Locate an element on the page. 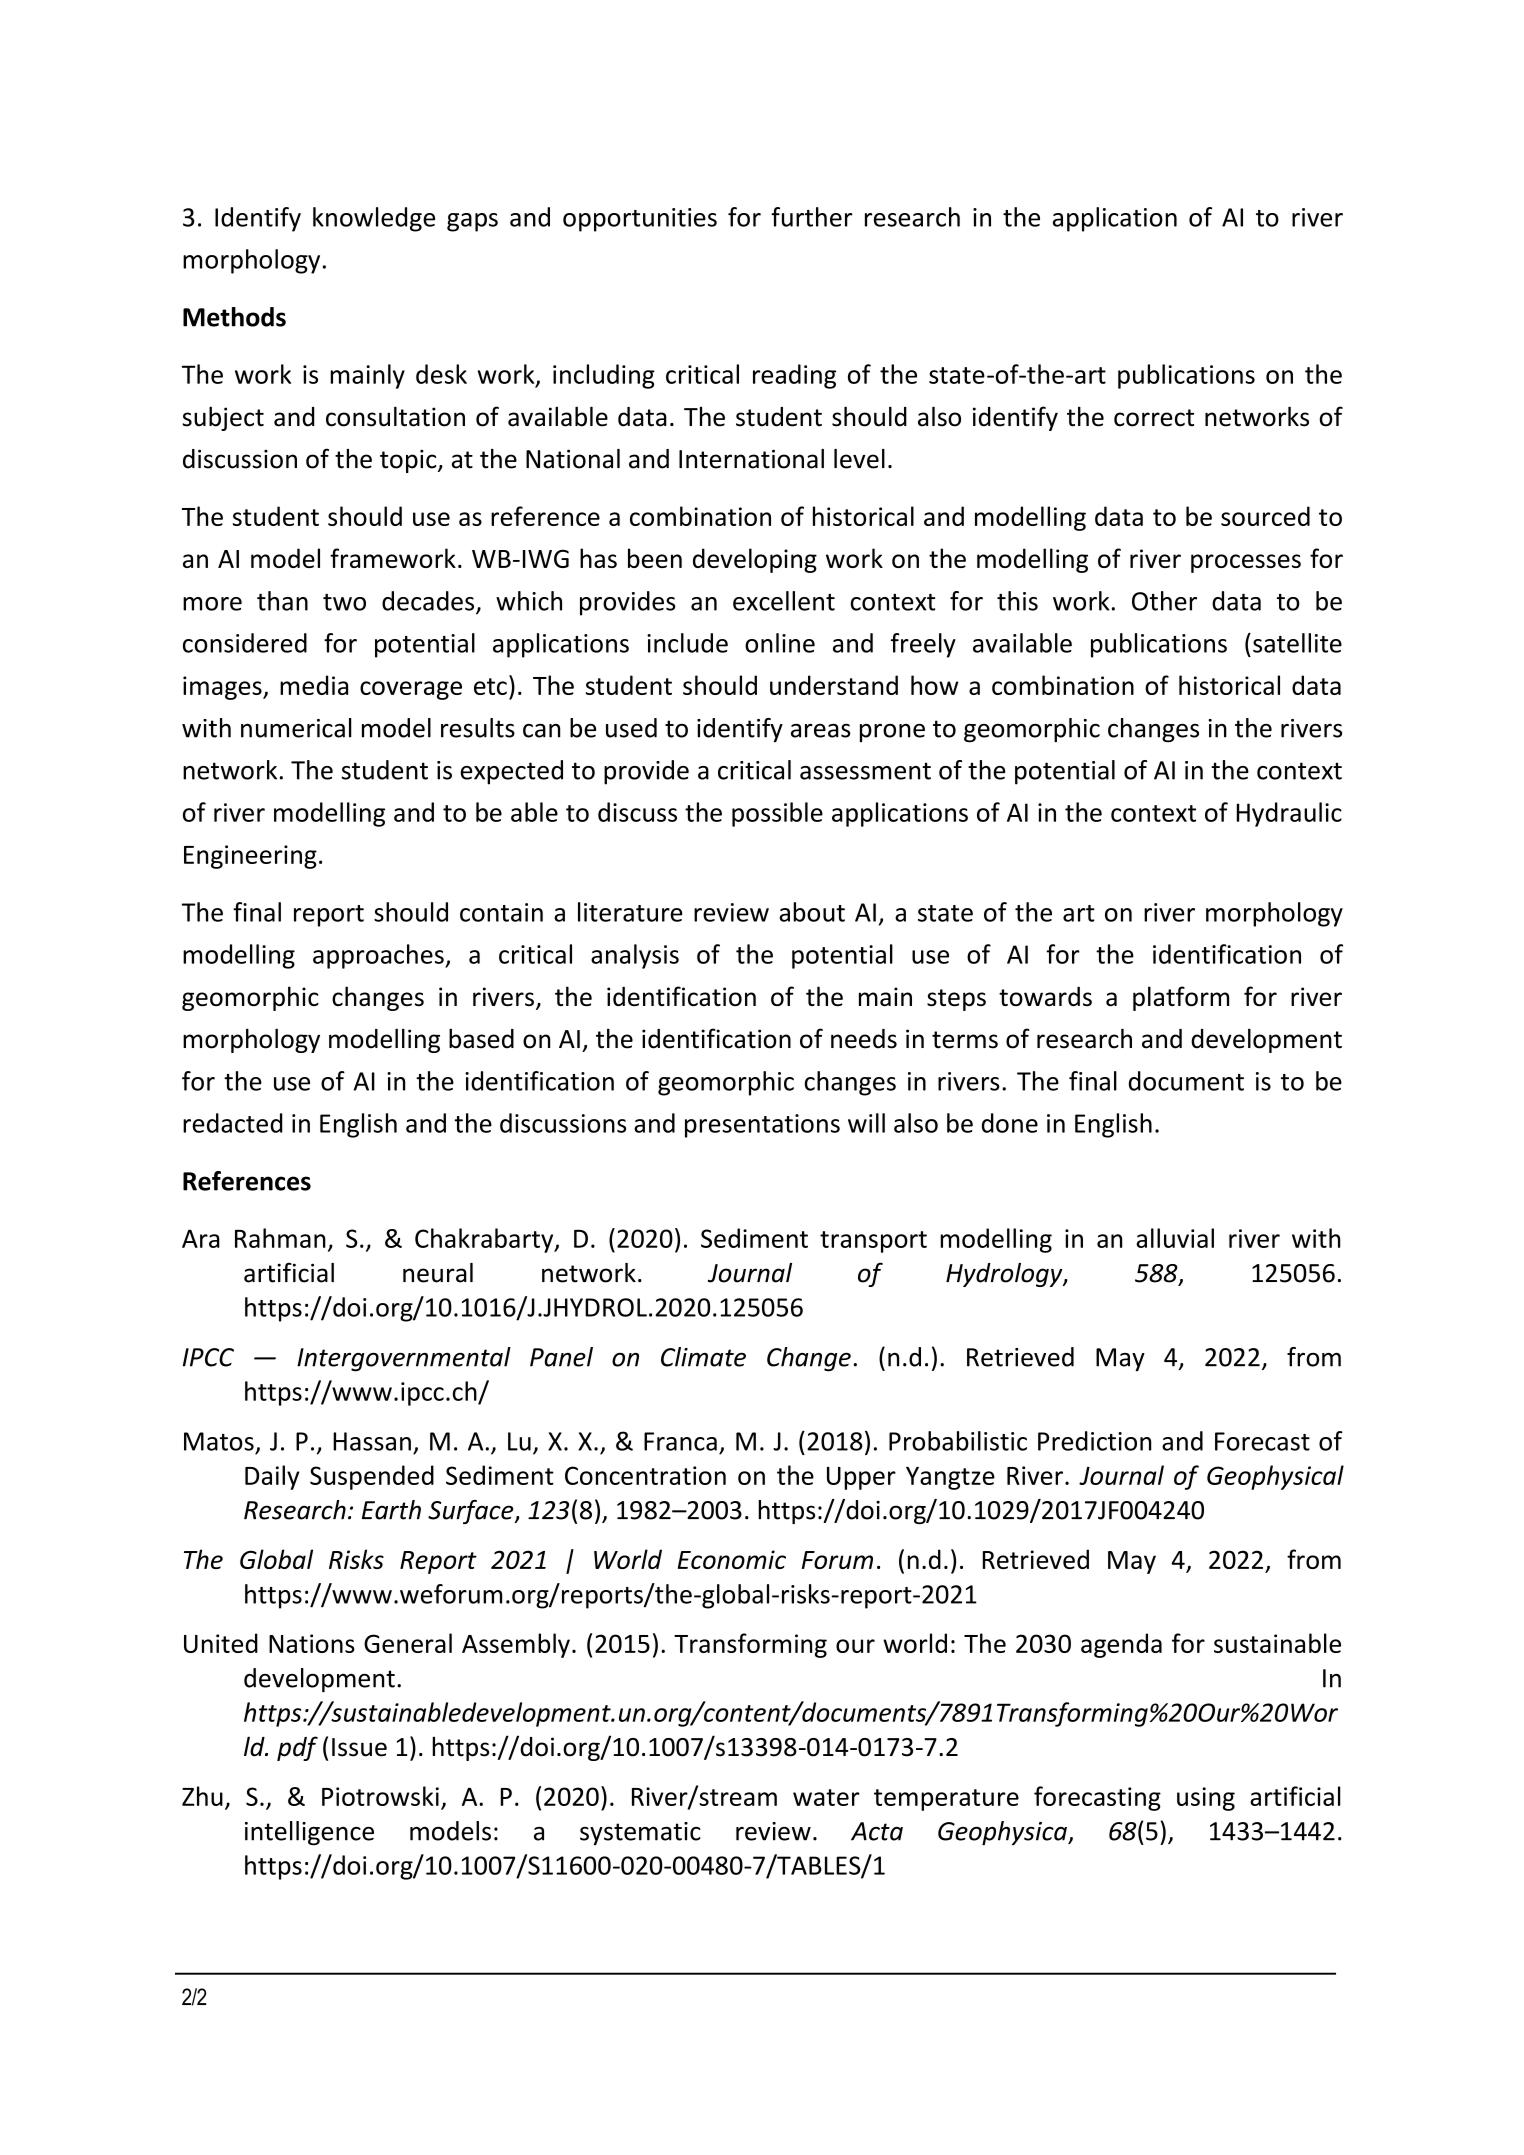 The width and height of the document is (1524, 2155). Hydraulic is located at coordinates (1289, 814).
